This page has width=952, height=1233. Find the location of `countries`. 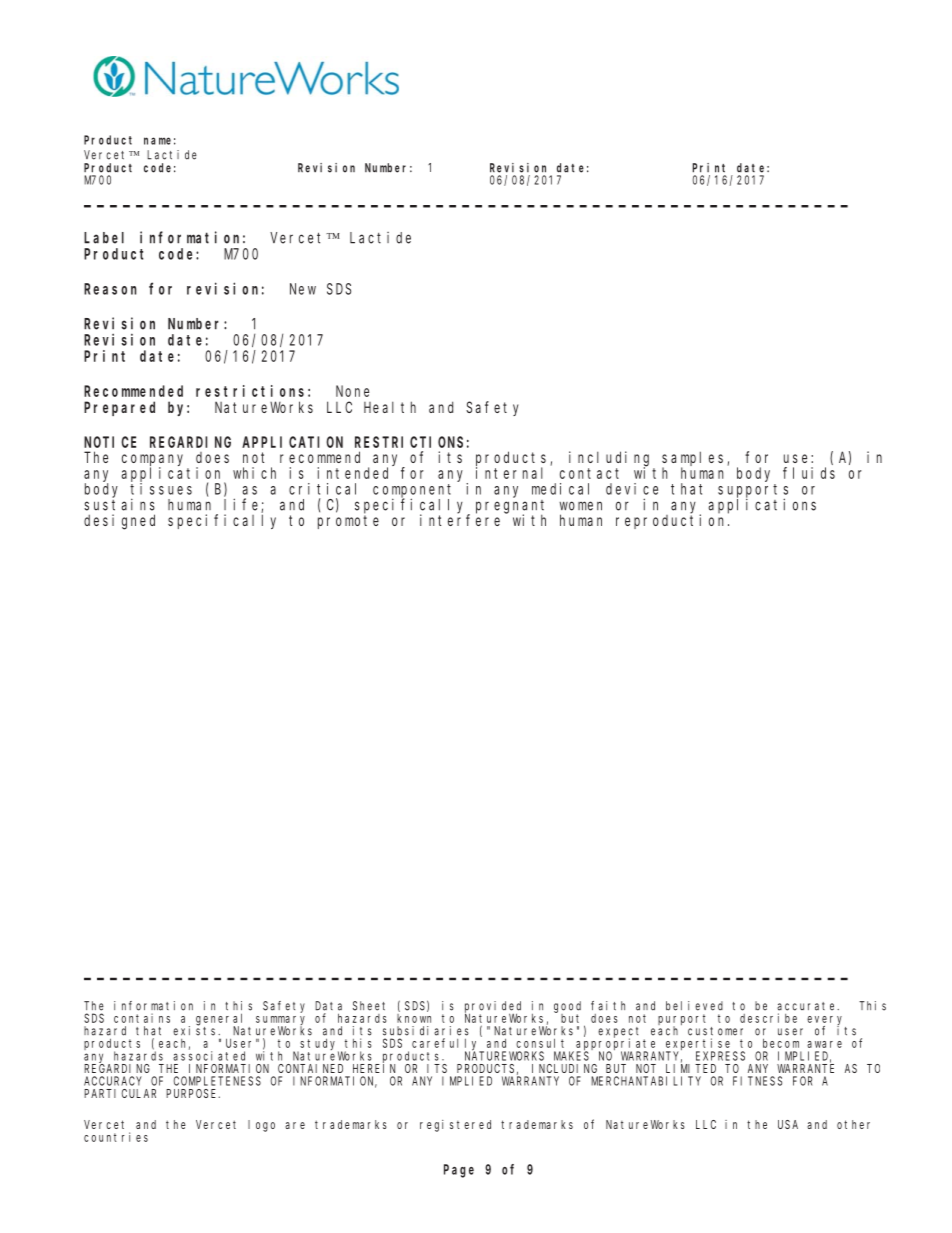

countries is located at coordinates (116, 1137).
